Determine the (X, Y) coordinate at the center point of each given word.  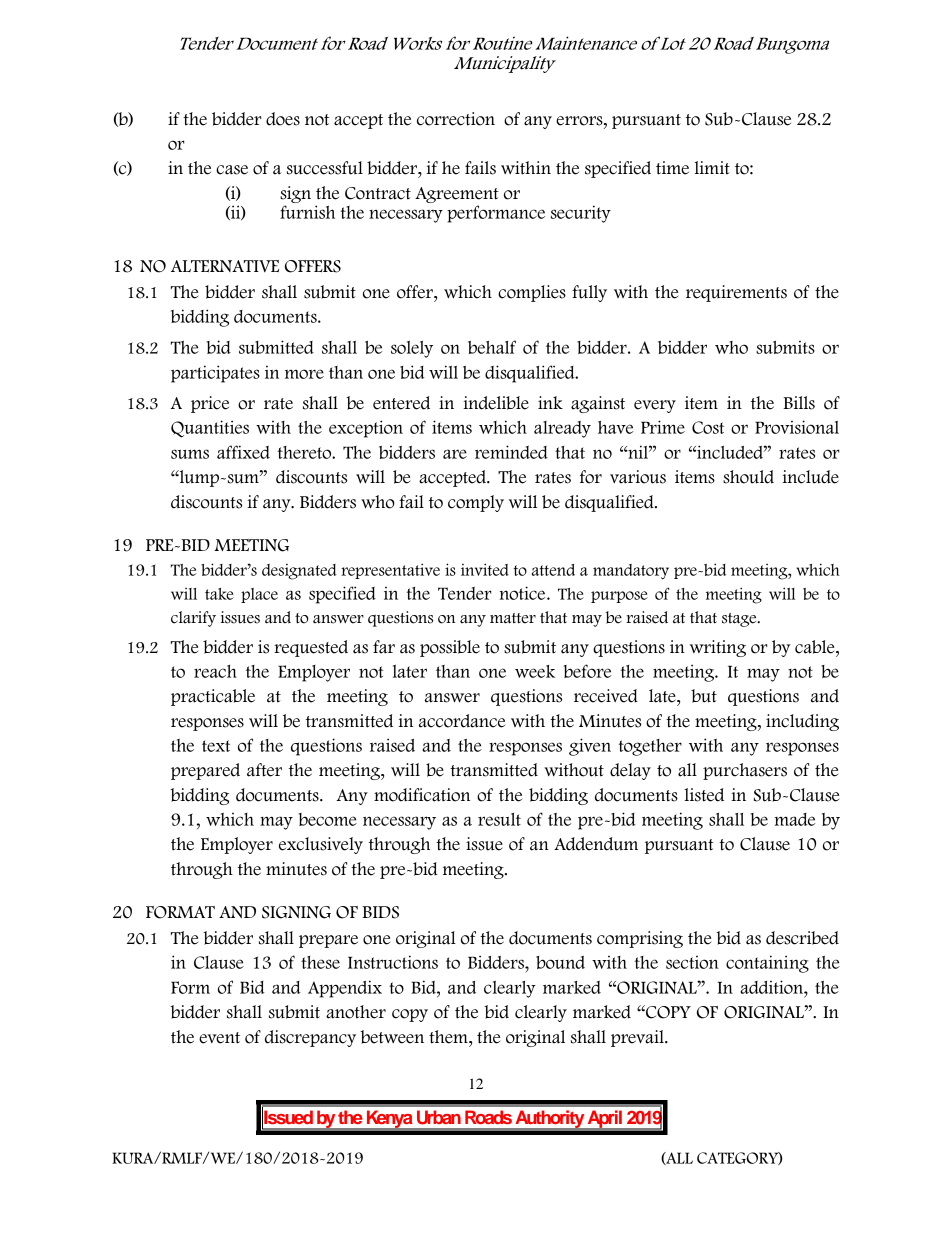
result (499, 819)
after (264, 770)
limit (712, 167)
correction (456, 119)
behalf (492, 347)
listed (704, 795)
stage (740, 620)
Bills (799, 403)
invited (485, 569)
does (283, 119)
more (304, 374)
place (259, 595)
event (219, 1038)
